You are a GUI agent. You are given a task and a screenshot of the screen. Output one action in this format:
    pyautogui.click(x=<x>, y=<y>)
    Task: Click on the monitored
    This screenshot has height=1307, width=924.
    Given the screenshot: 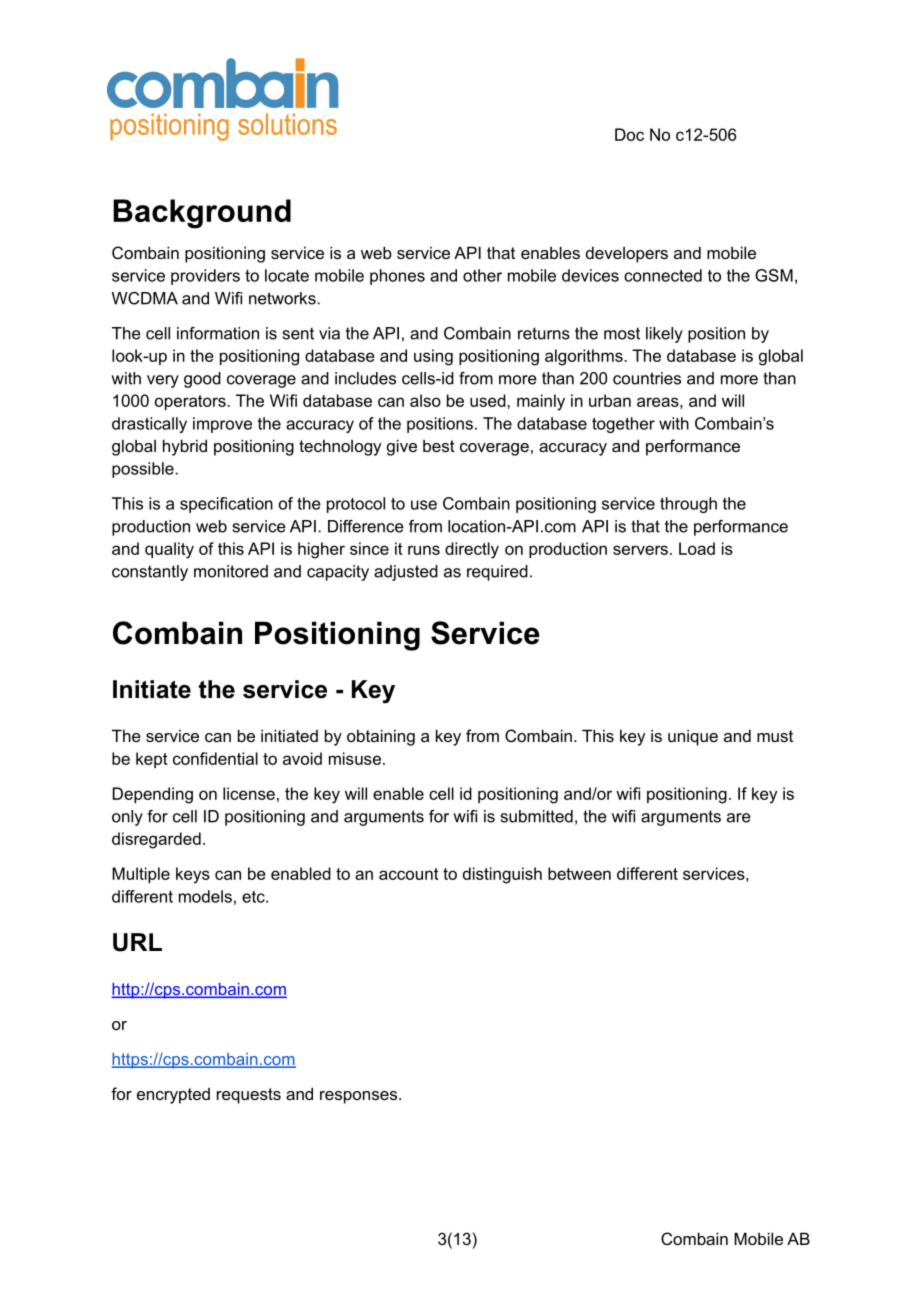 What is the action you would take?
    pyautogui.click(x=231, y=571)
